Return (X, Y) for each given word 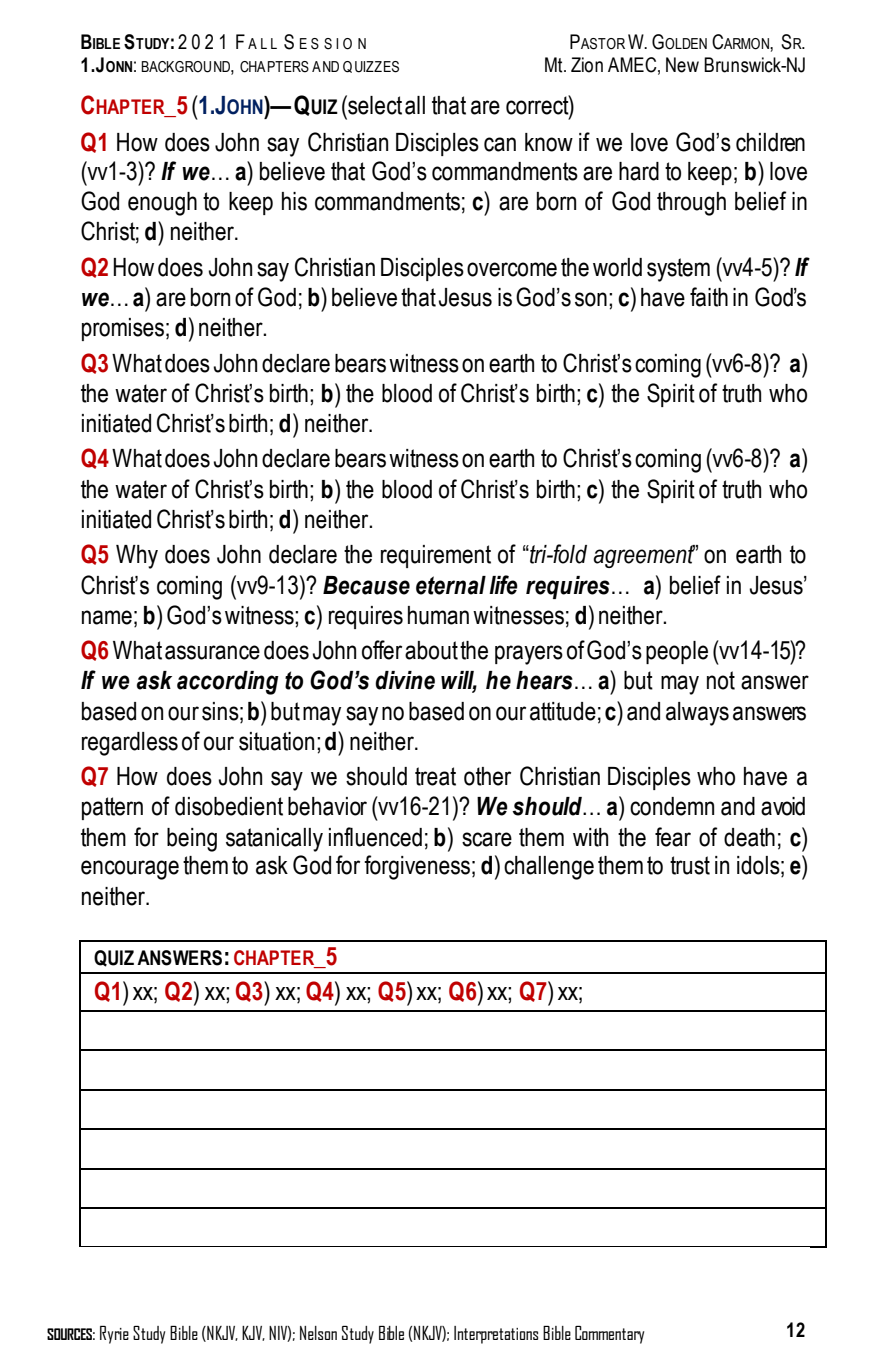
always (697, 714)
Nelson (318, 1333)
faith (709, 297)
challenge (549, 868)
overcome (512, 269)
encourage (130, 870)
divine (405, 680)
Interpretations (496, 1335)
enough (162, 204)
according (228, 683)
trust (690, 865)
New (682, 65)
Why (137, 557)
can (500, 144)
